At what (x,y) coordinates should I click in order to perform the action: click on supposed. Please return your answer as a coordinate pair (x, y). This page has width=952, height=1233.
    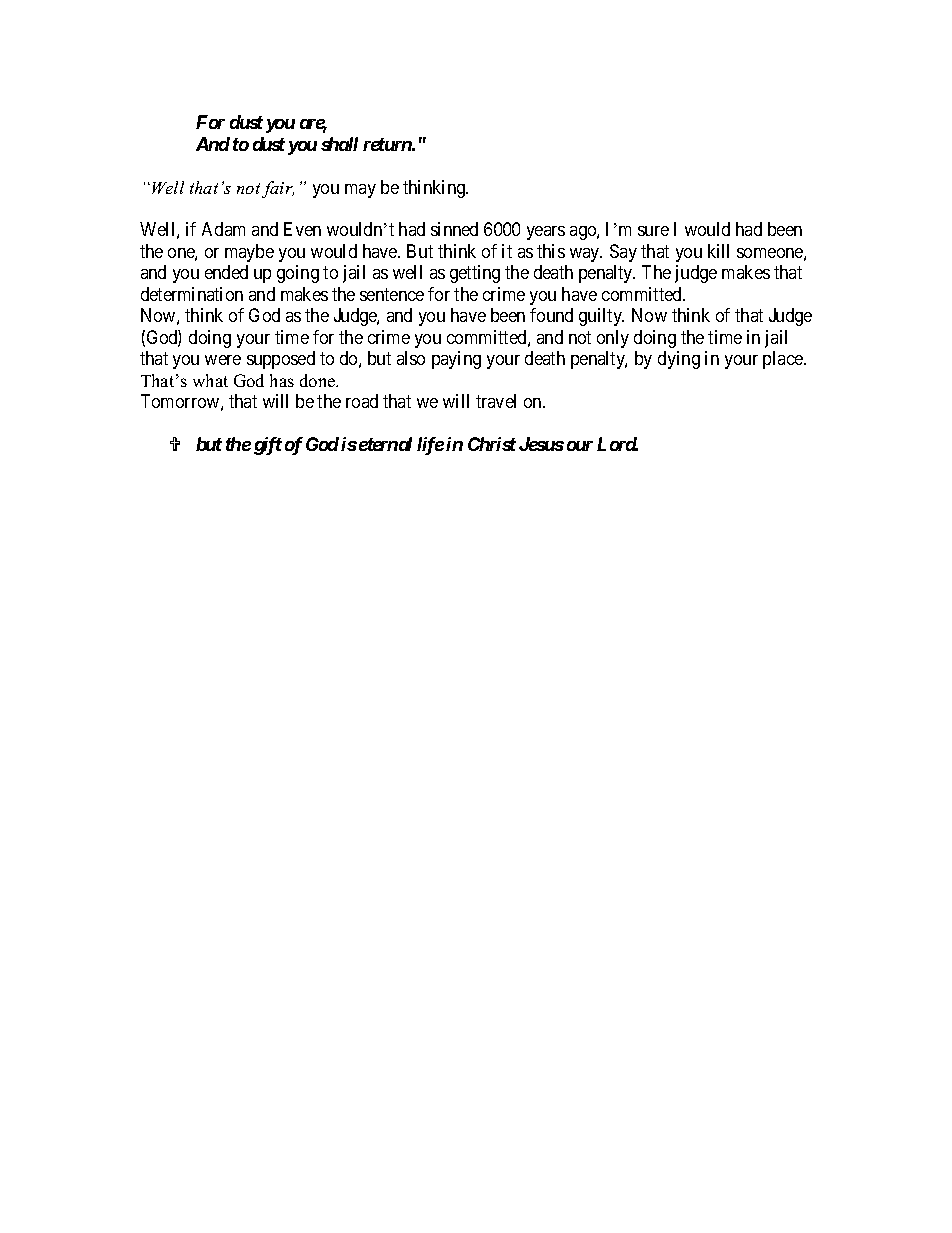
    Looking at the image, I should click on (281, 360).
